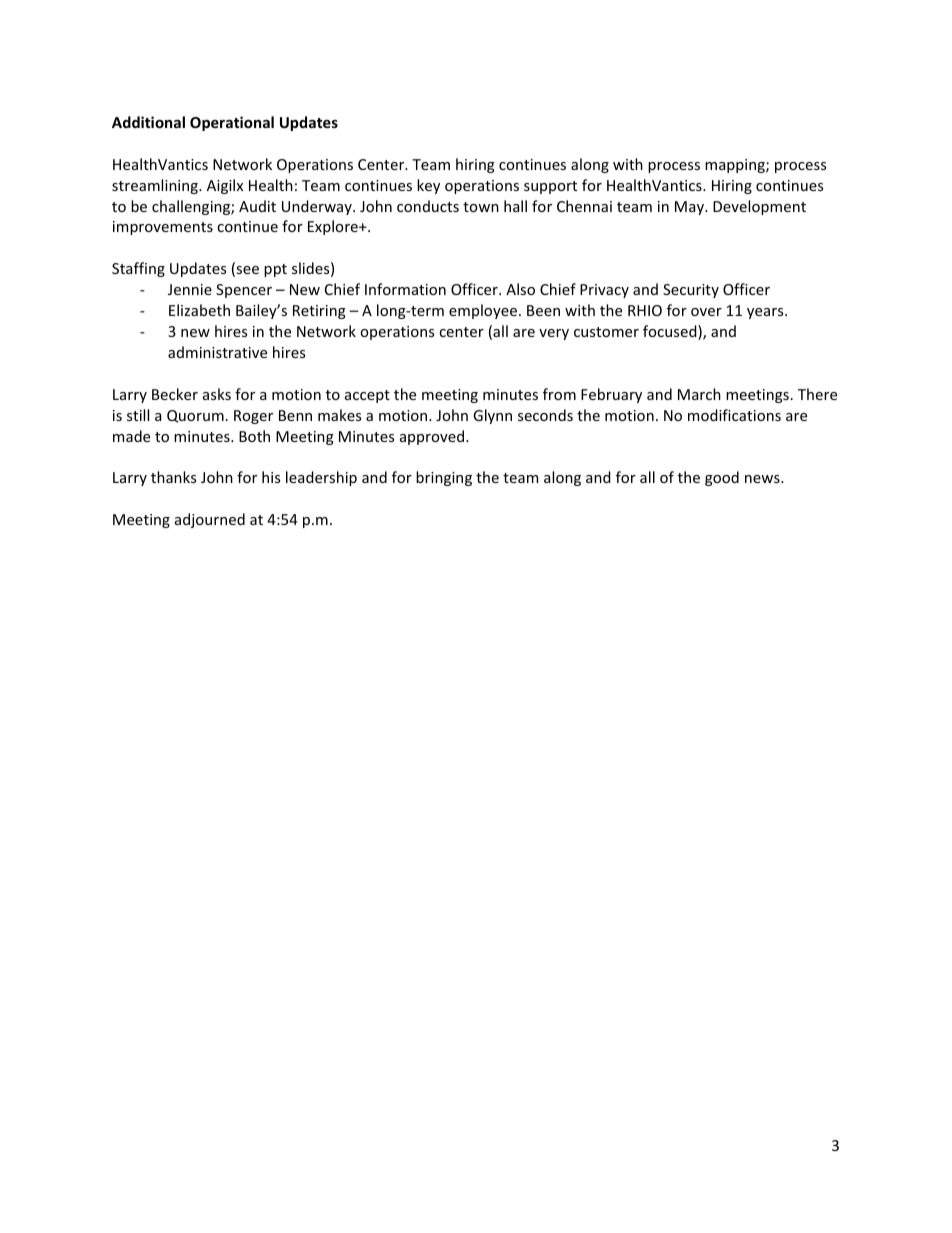  Describe the element at coordinates (759, 207) in the page. I see `Development` at that location.
